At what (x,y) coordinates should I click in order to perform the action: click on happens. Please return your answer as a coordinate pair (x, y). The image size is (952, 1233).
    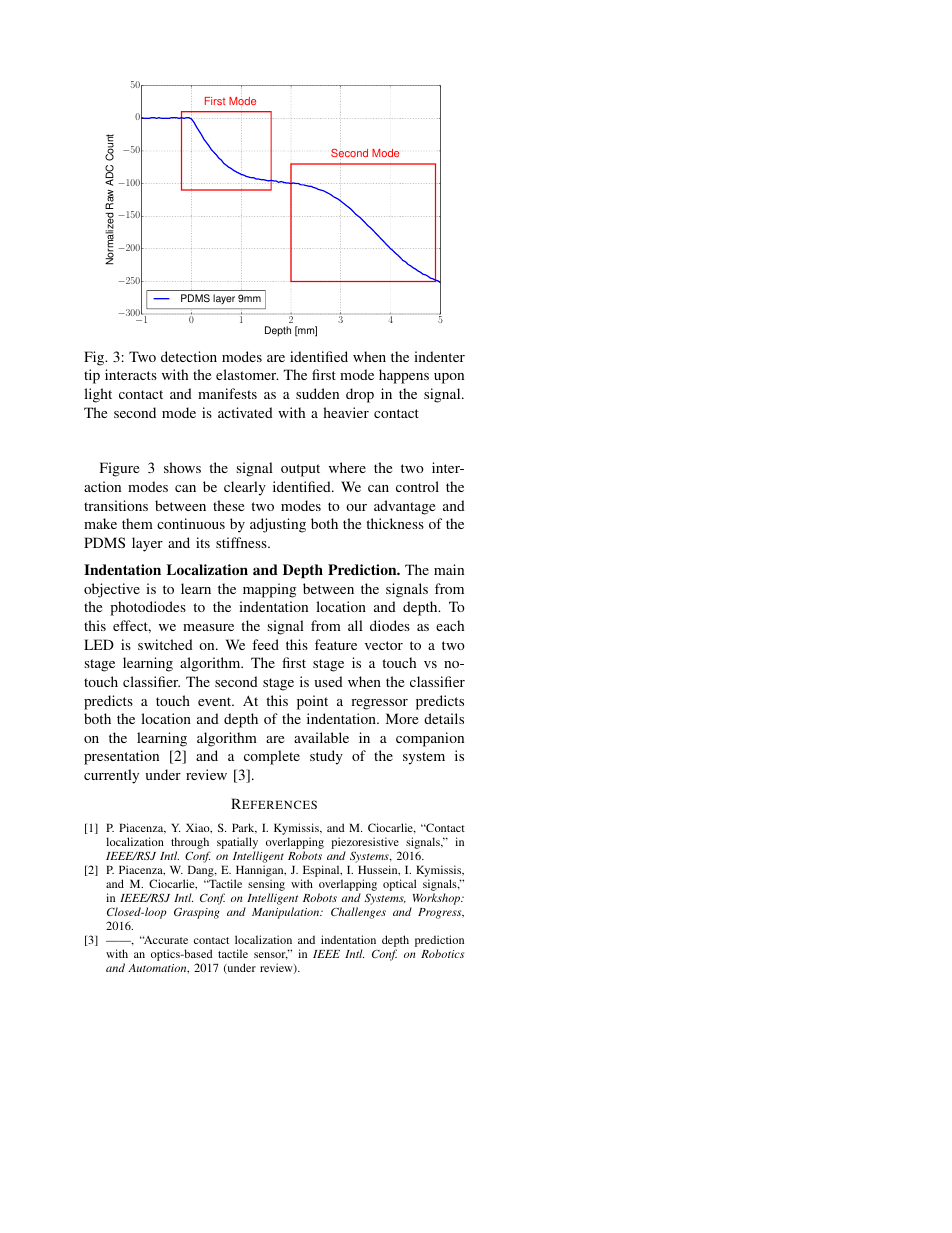
    Looking at the image, I should click on (404, 376).
